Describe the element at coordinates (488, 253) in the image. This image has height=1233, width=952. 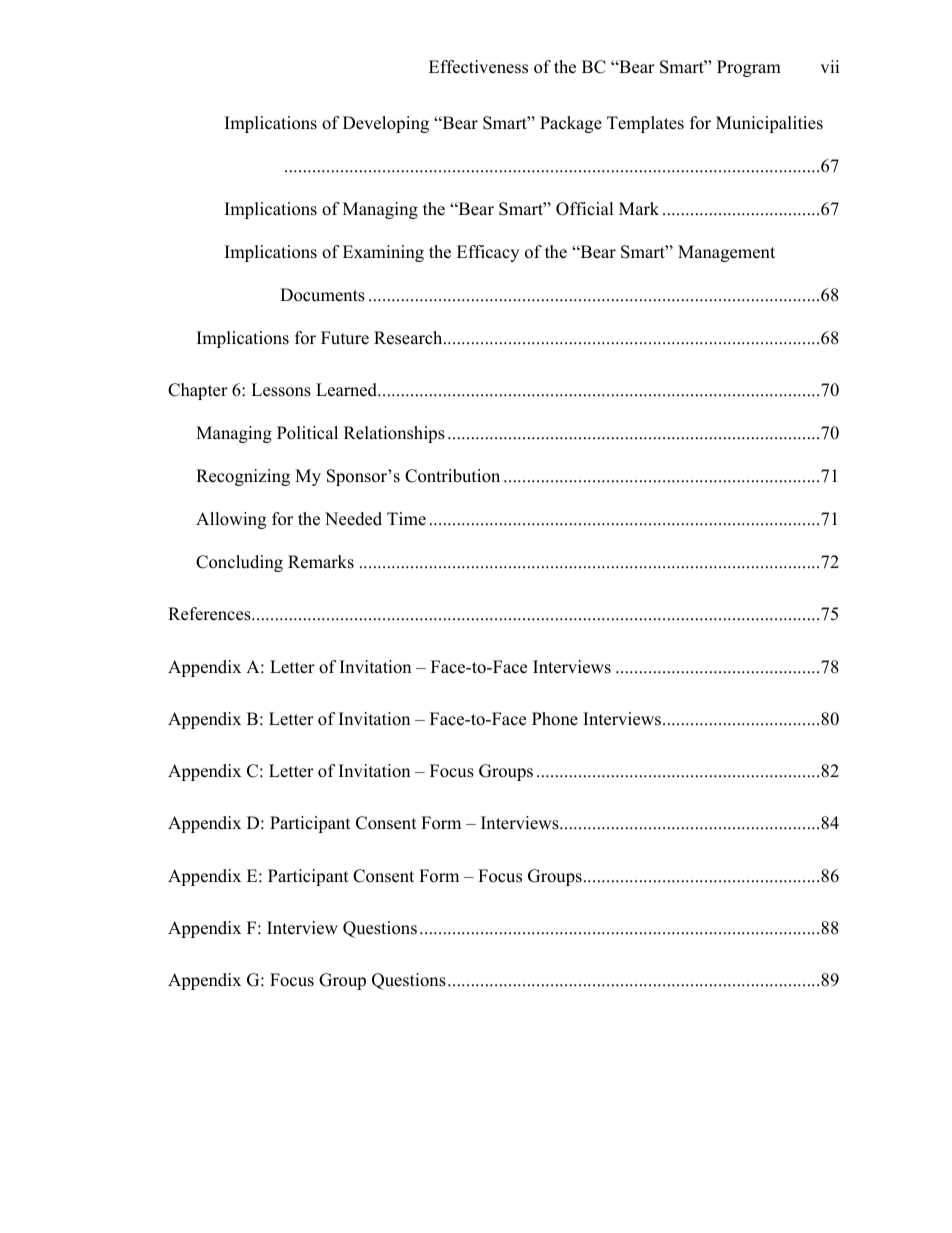
I see `Efficacy` at that location.
